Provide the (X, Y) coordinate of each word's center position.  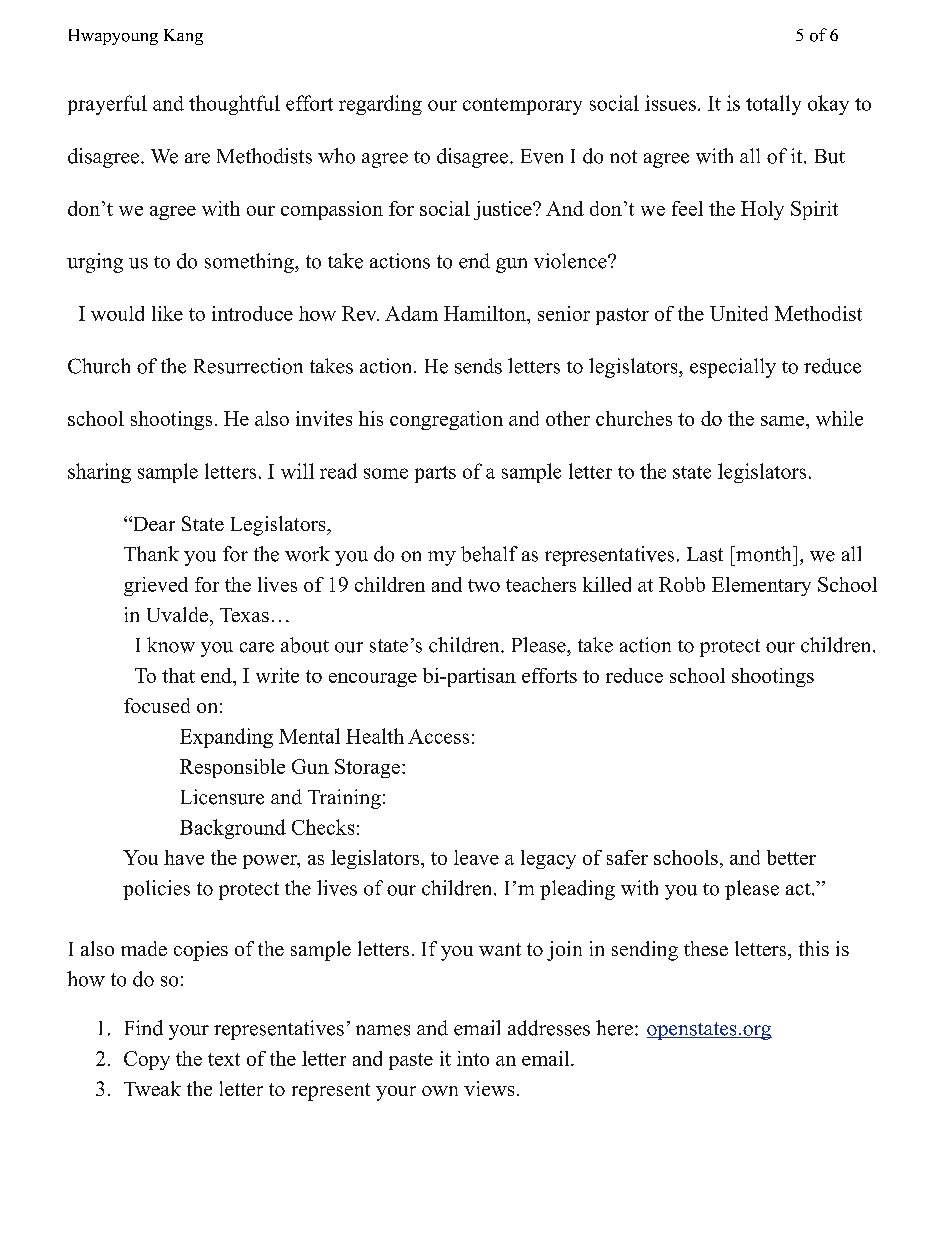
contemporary (522, 106)
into (473, 1058)
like (167, 313)
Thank (151, 553)
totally (773, 105)
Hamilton (486, 313)
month (764, 554)
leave (476, 857)
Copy (147, 1060)
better (791, 857)
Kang (183, 37)
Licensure (222, 797)
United (739, 313)
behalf (489, 554)
